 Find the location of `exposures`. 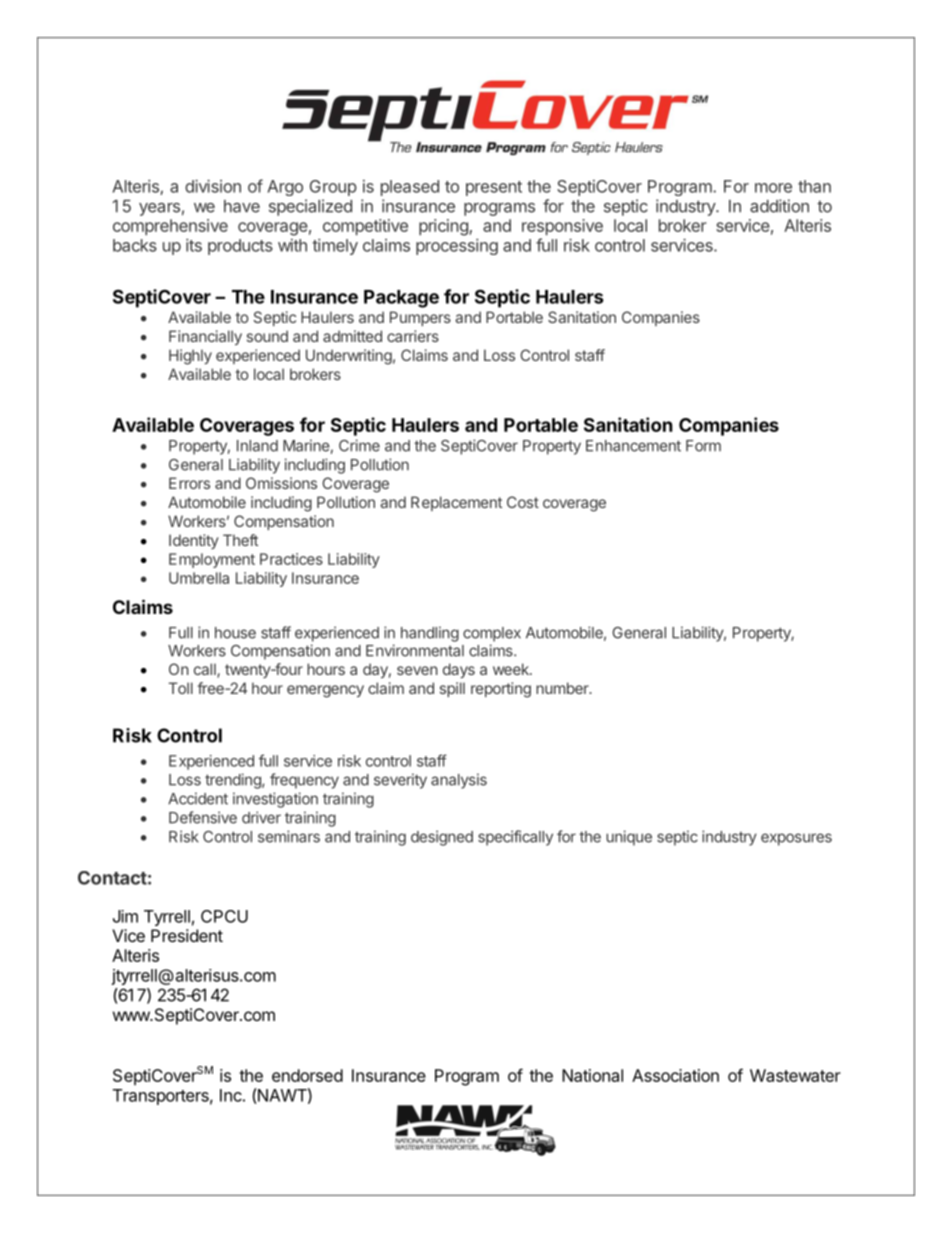

exposures is located at coordinates (796, 839).
